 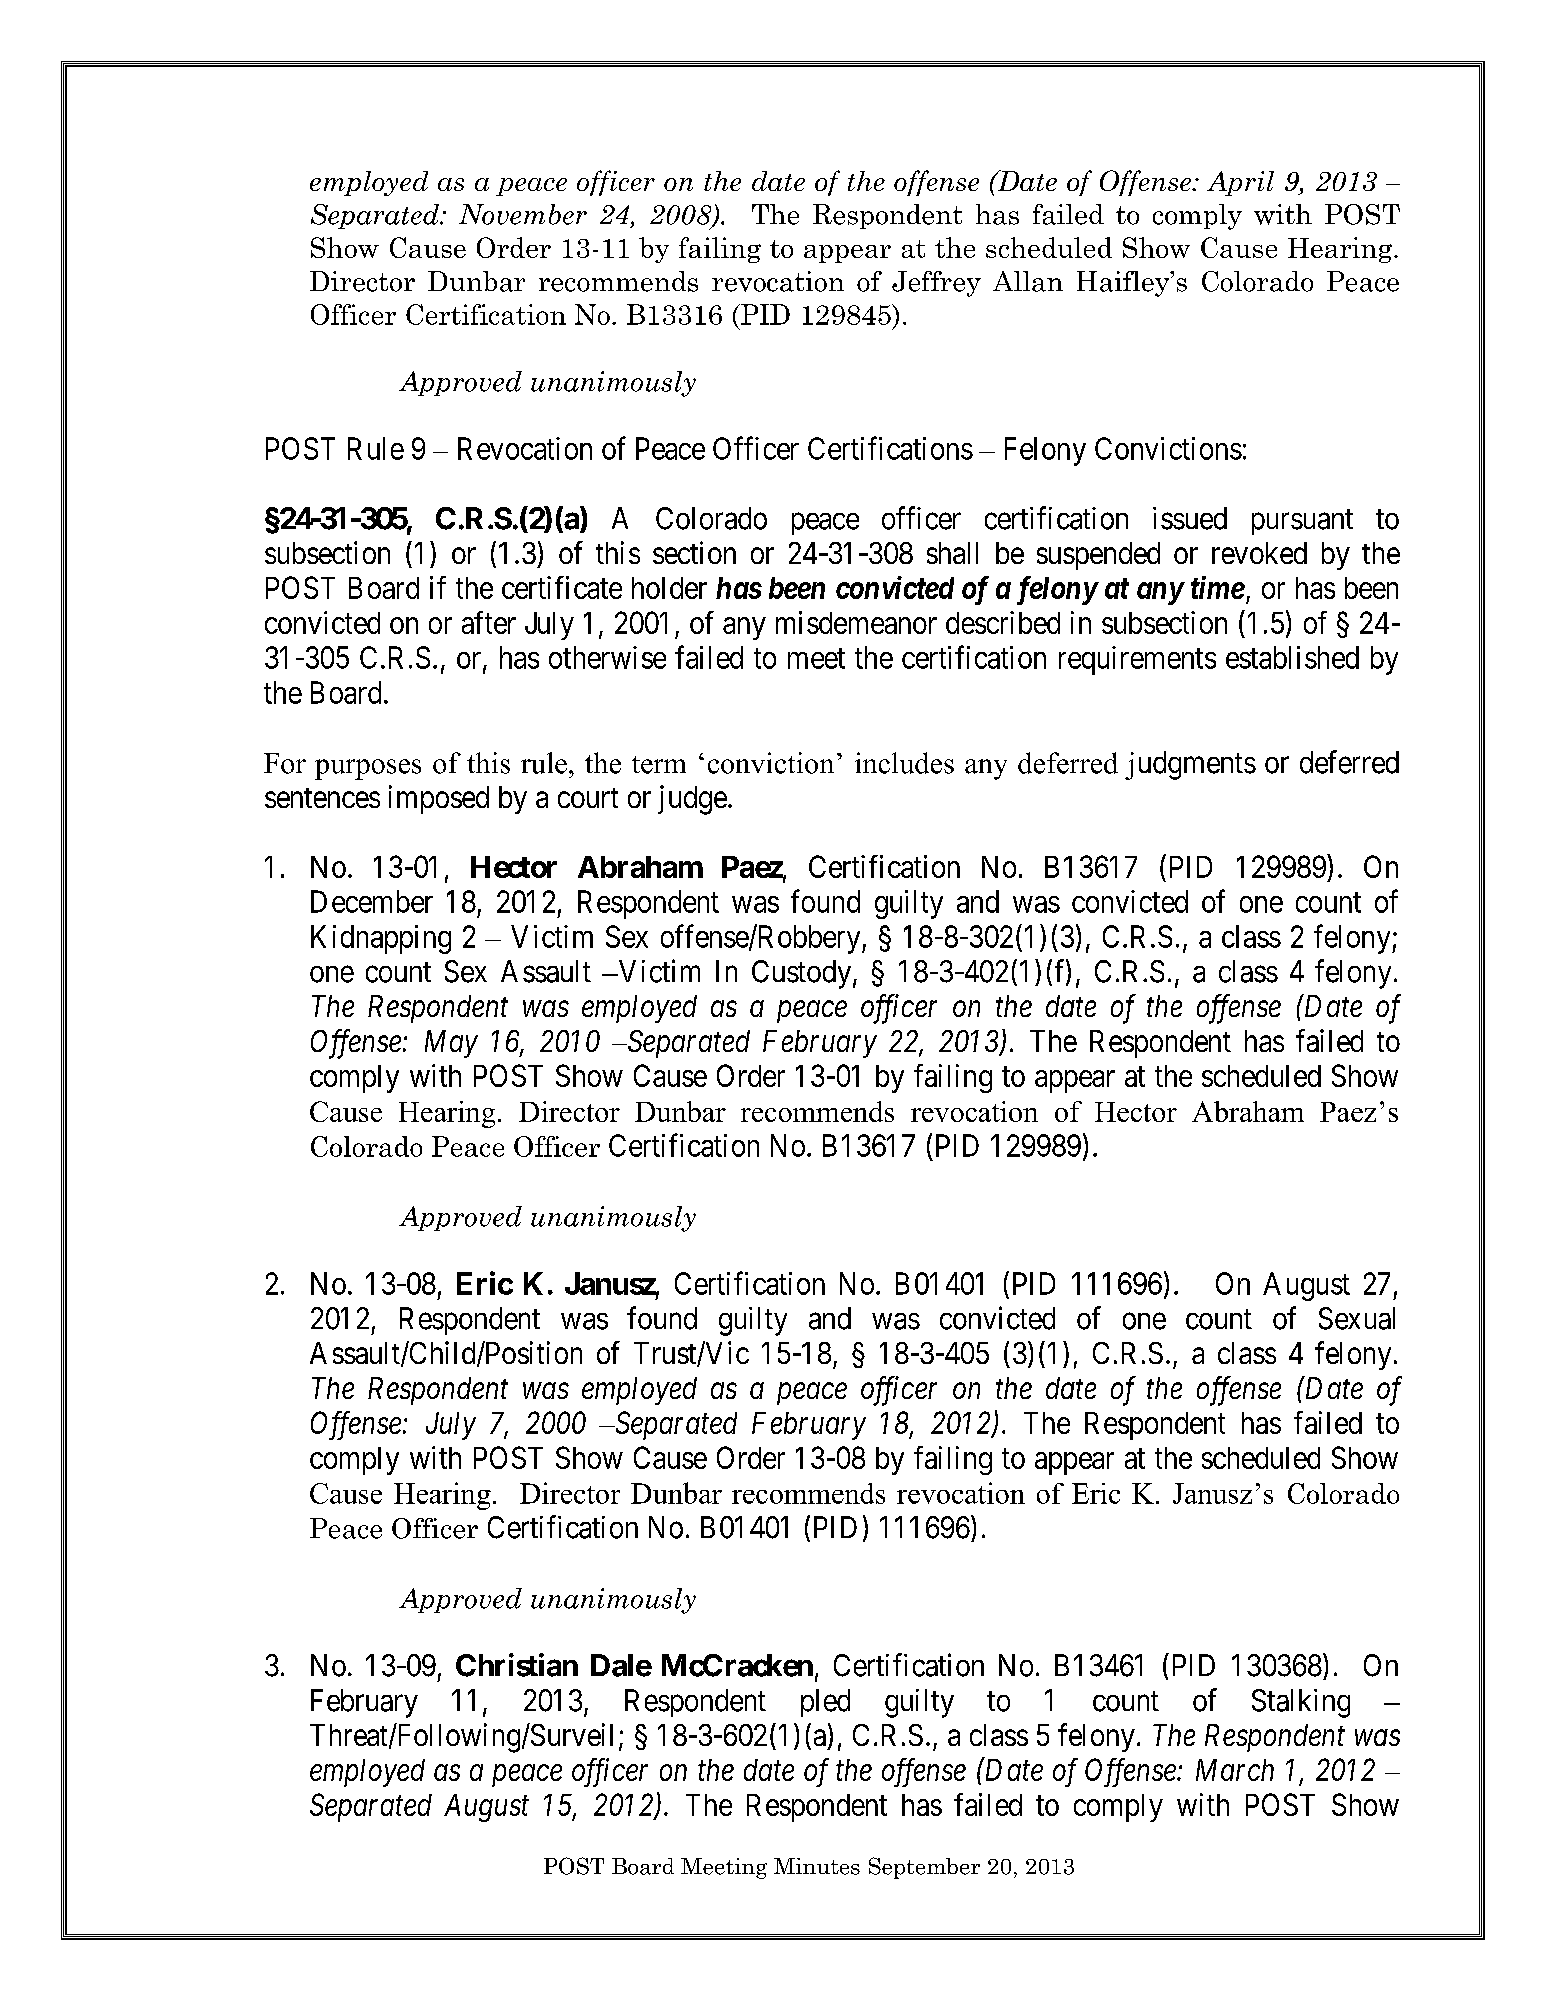 What do you see at coordinates (1301, 1703) in the screenshot?
I see `Stalking` at bounding box center [1301, 1703].
